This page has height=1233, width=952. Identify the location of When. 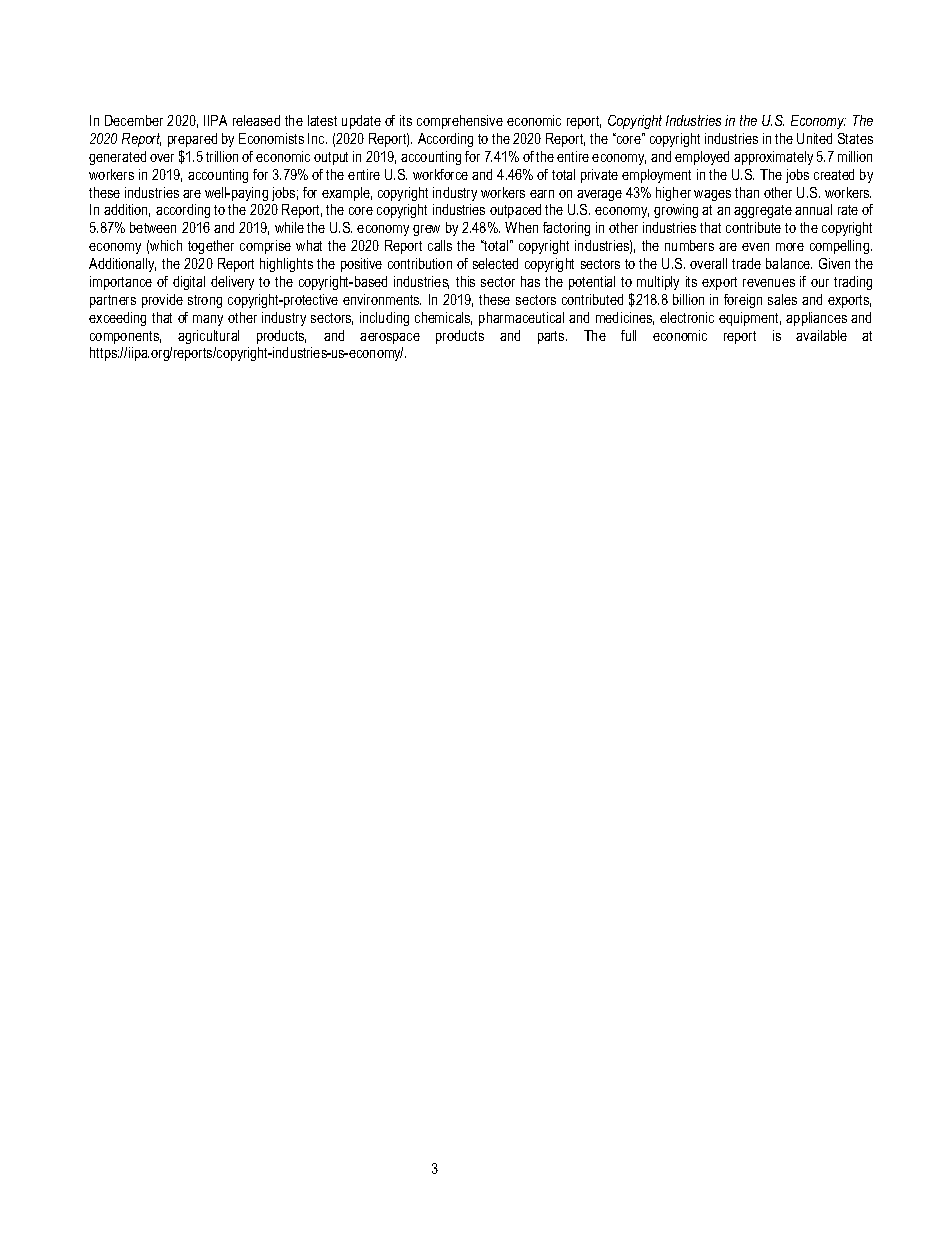
(521, 227).
